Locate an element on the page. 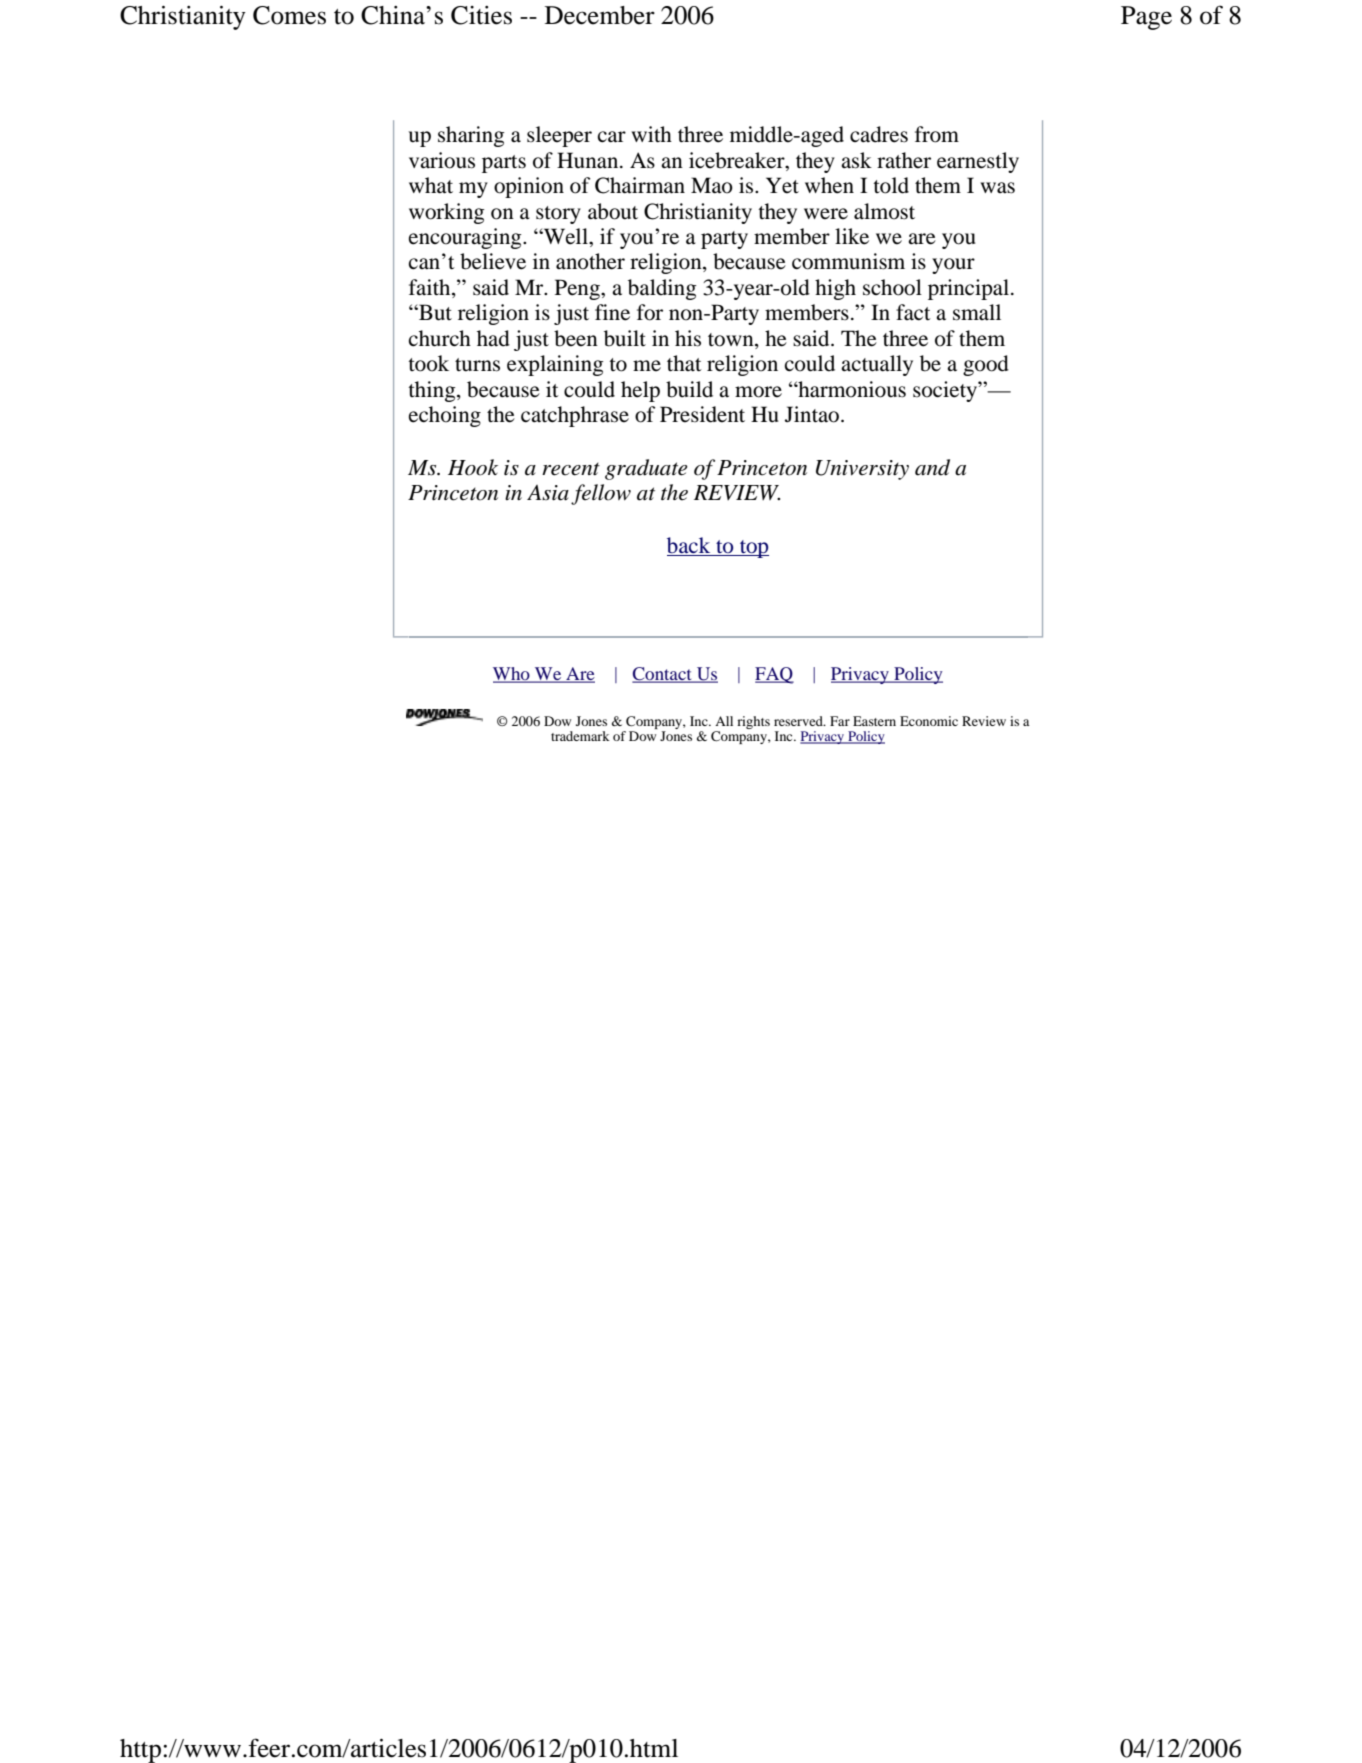  good is located at coordinates (986, 365).
